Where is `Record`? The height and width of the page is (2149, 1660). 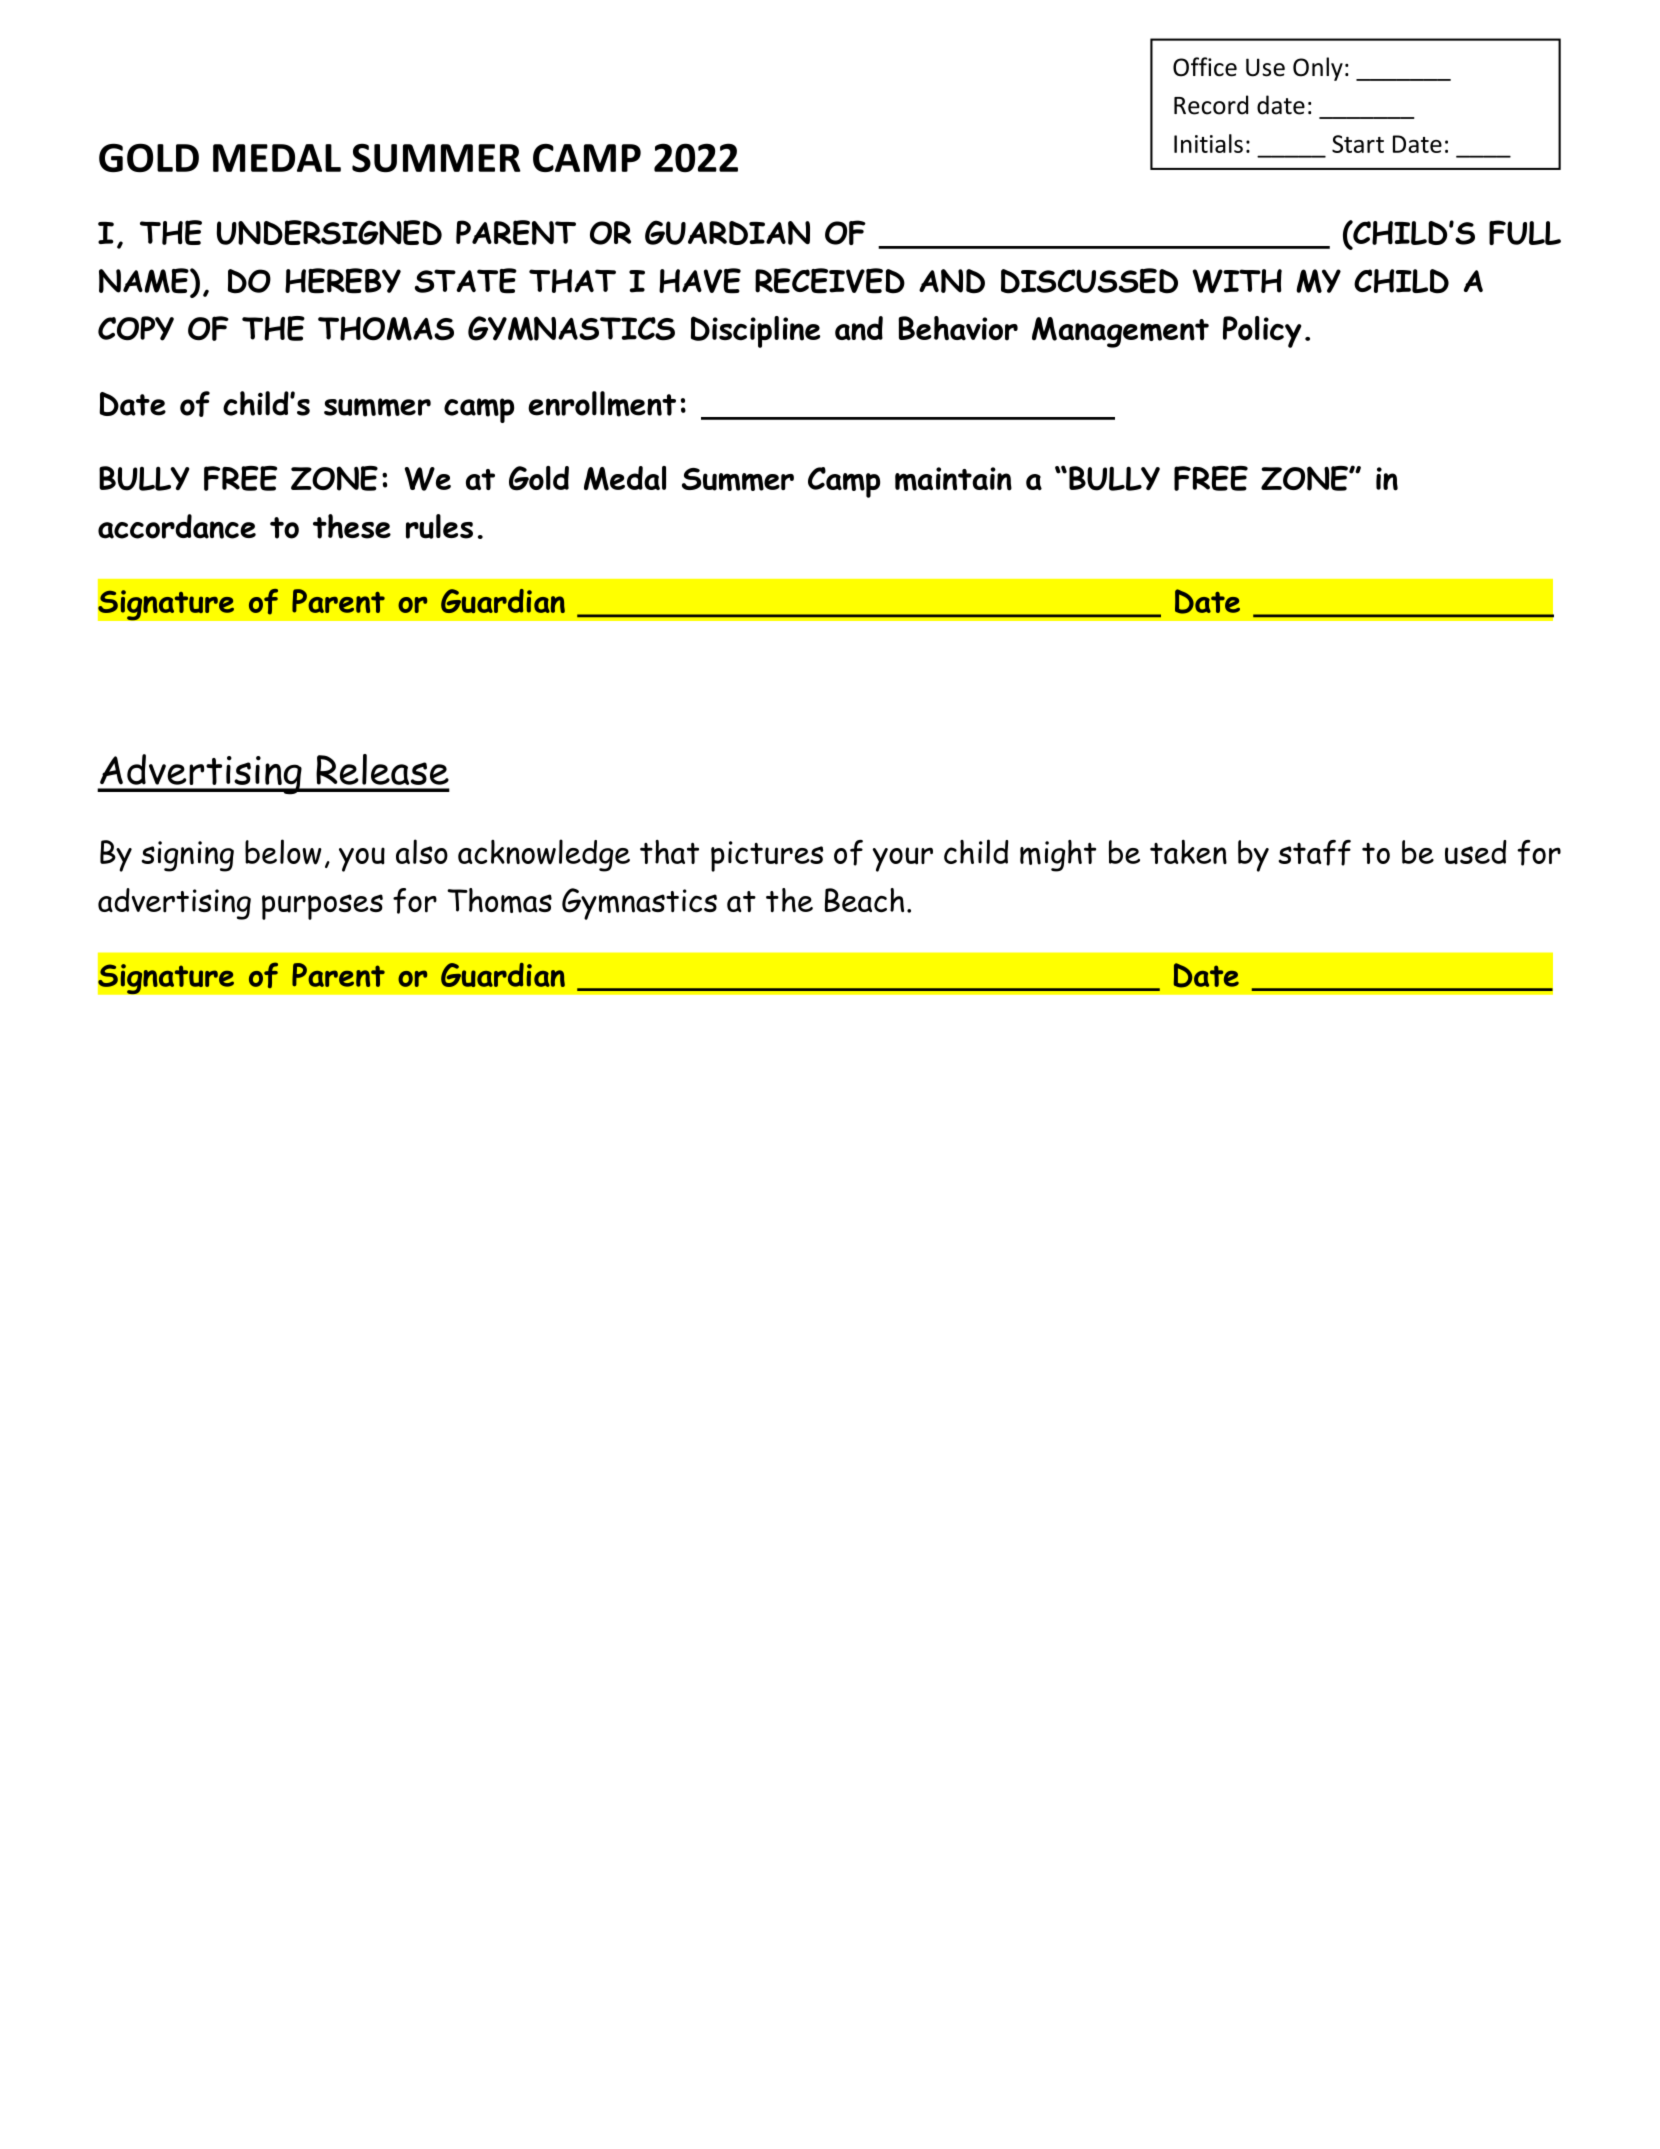
Record is located at coordinates (1211, 105).
